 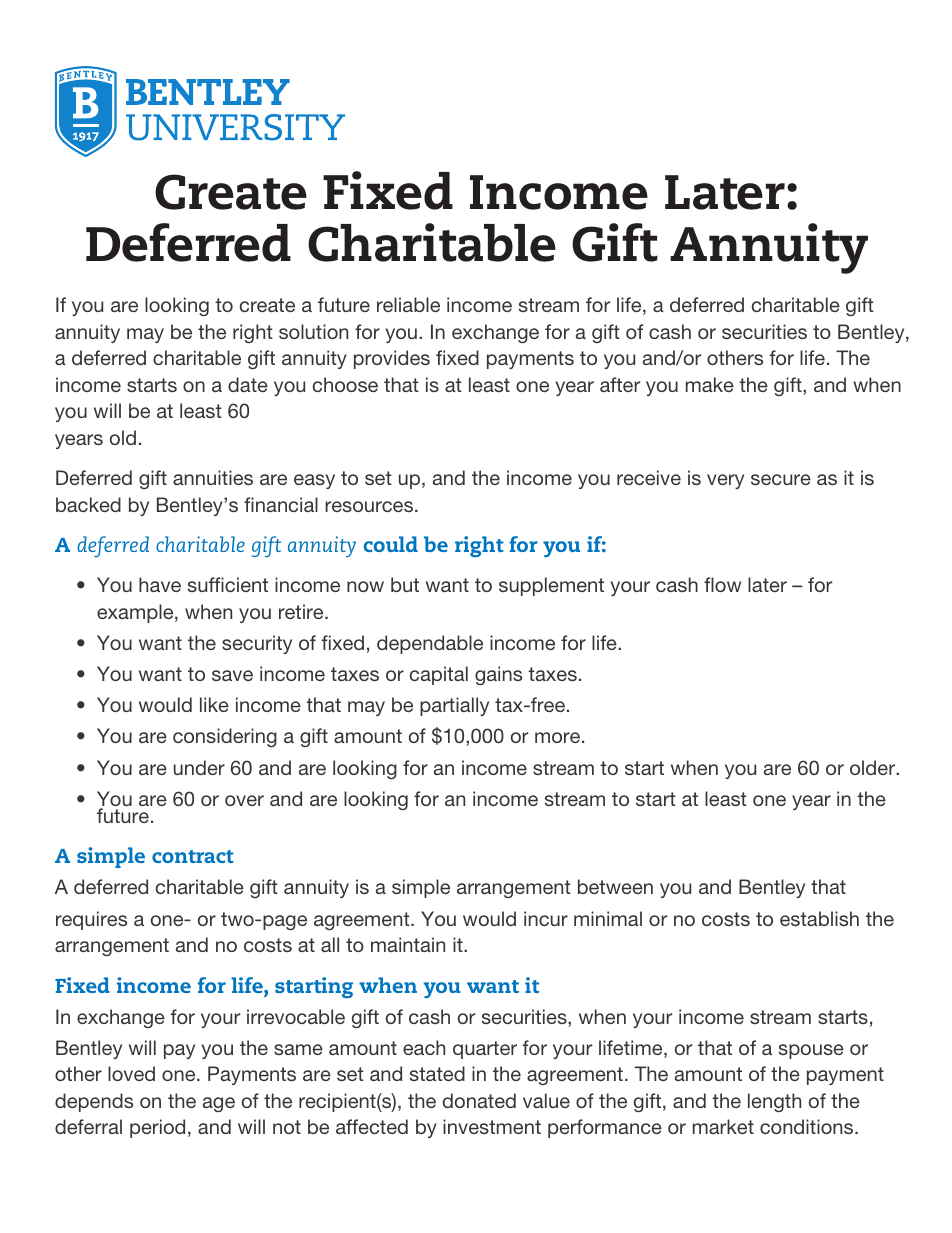 What do you see at coordinates (710, 384) in the screenshot?
I see `make` at bounding box center [710, 384].
